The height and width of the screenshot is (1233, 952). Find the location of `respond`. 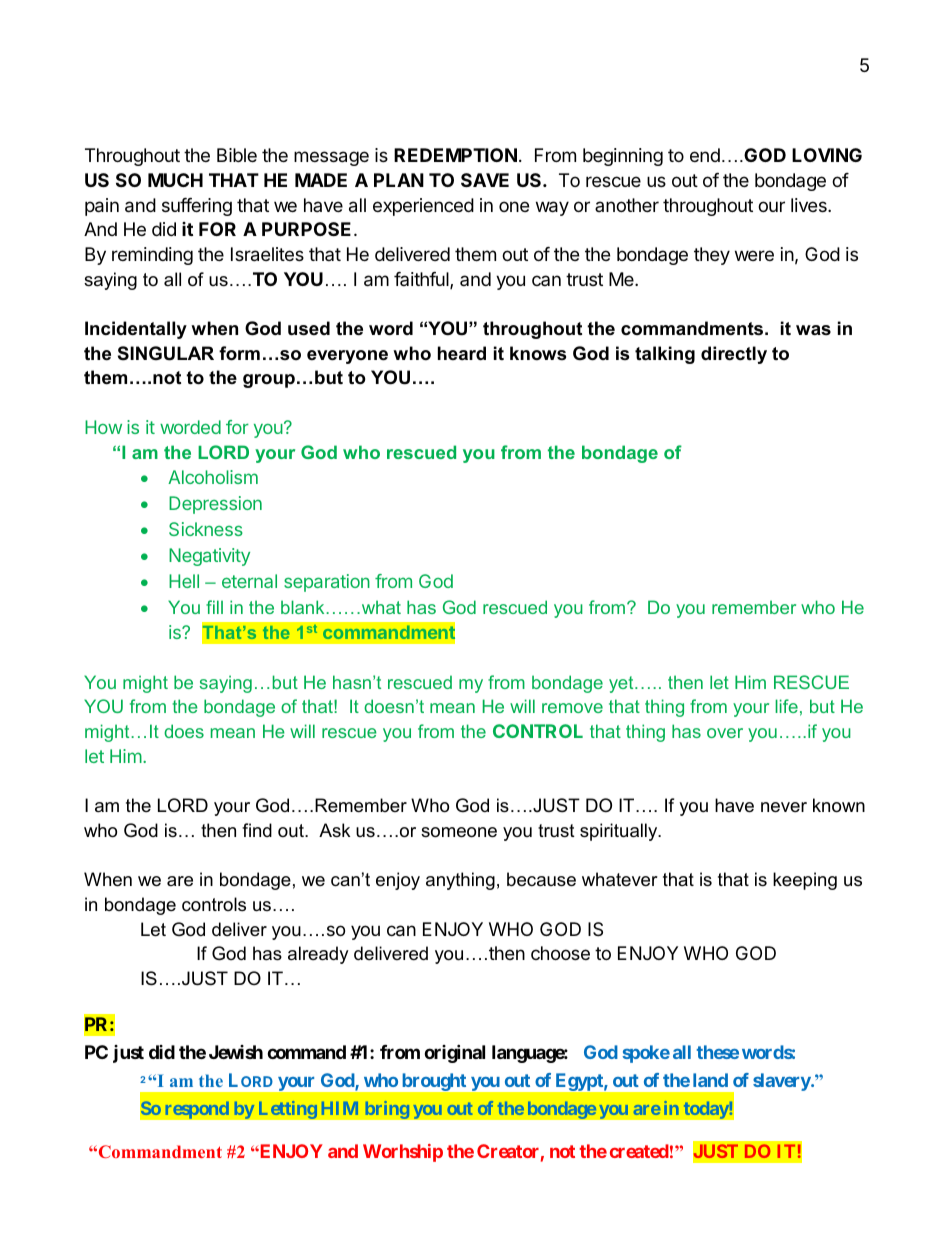

respond is located at coordinates (197, 1110).
